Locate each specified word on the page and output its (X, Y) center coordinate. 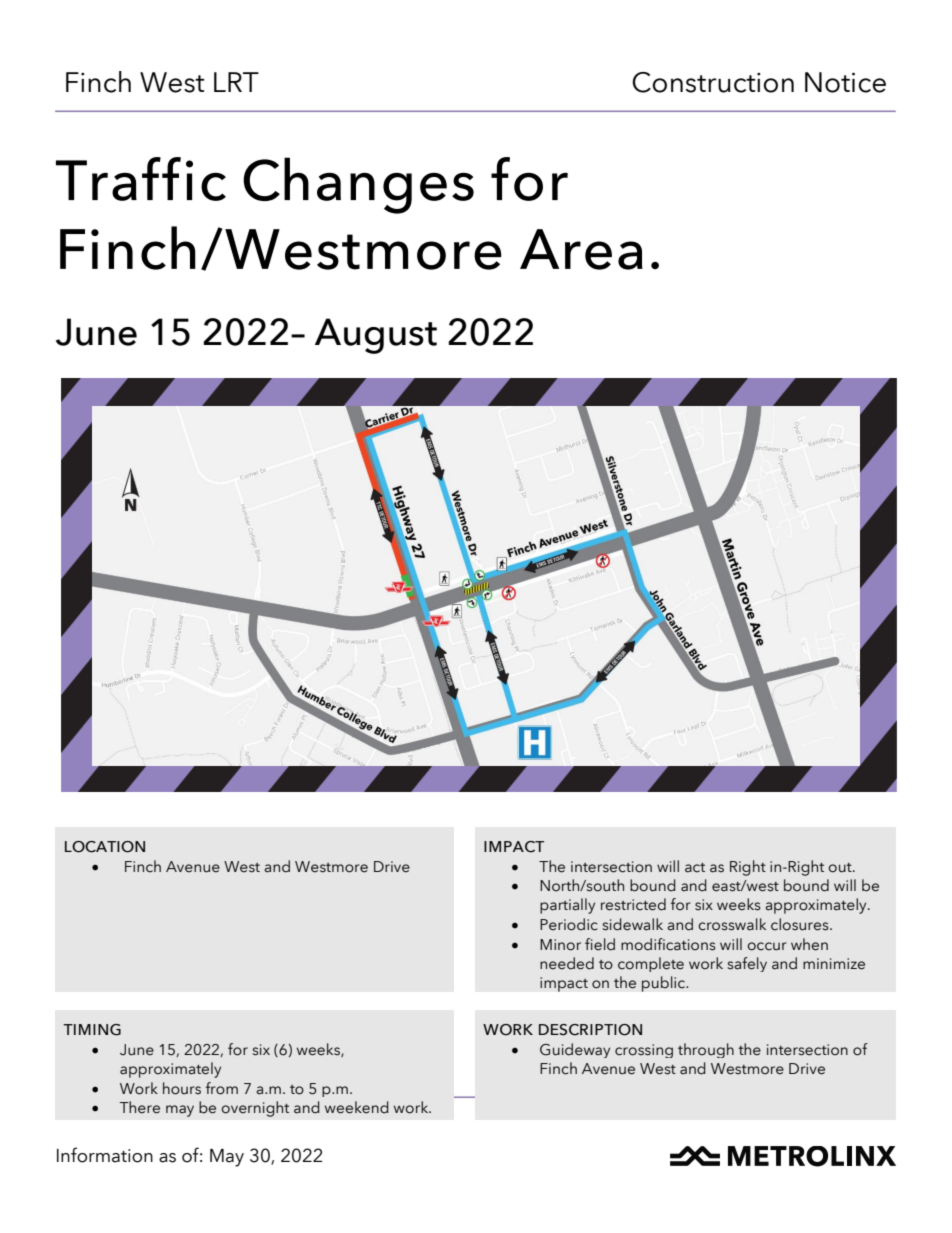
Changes (358, 185)
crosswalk (732, 924)
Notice (845, 82)
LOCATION (105, 847)
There (139, 1107)
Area (581, 249)
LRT (236, 82)
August (376, 336)
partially (567, 906)
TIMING (92, 1030)
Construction (713, 82)
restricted (633, 904)
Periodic (569, 924)
